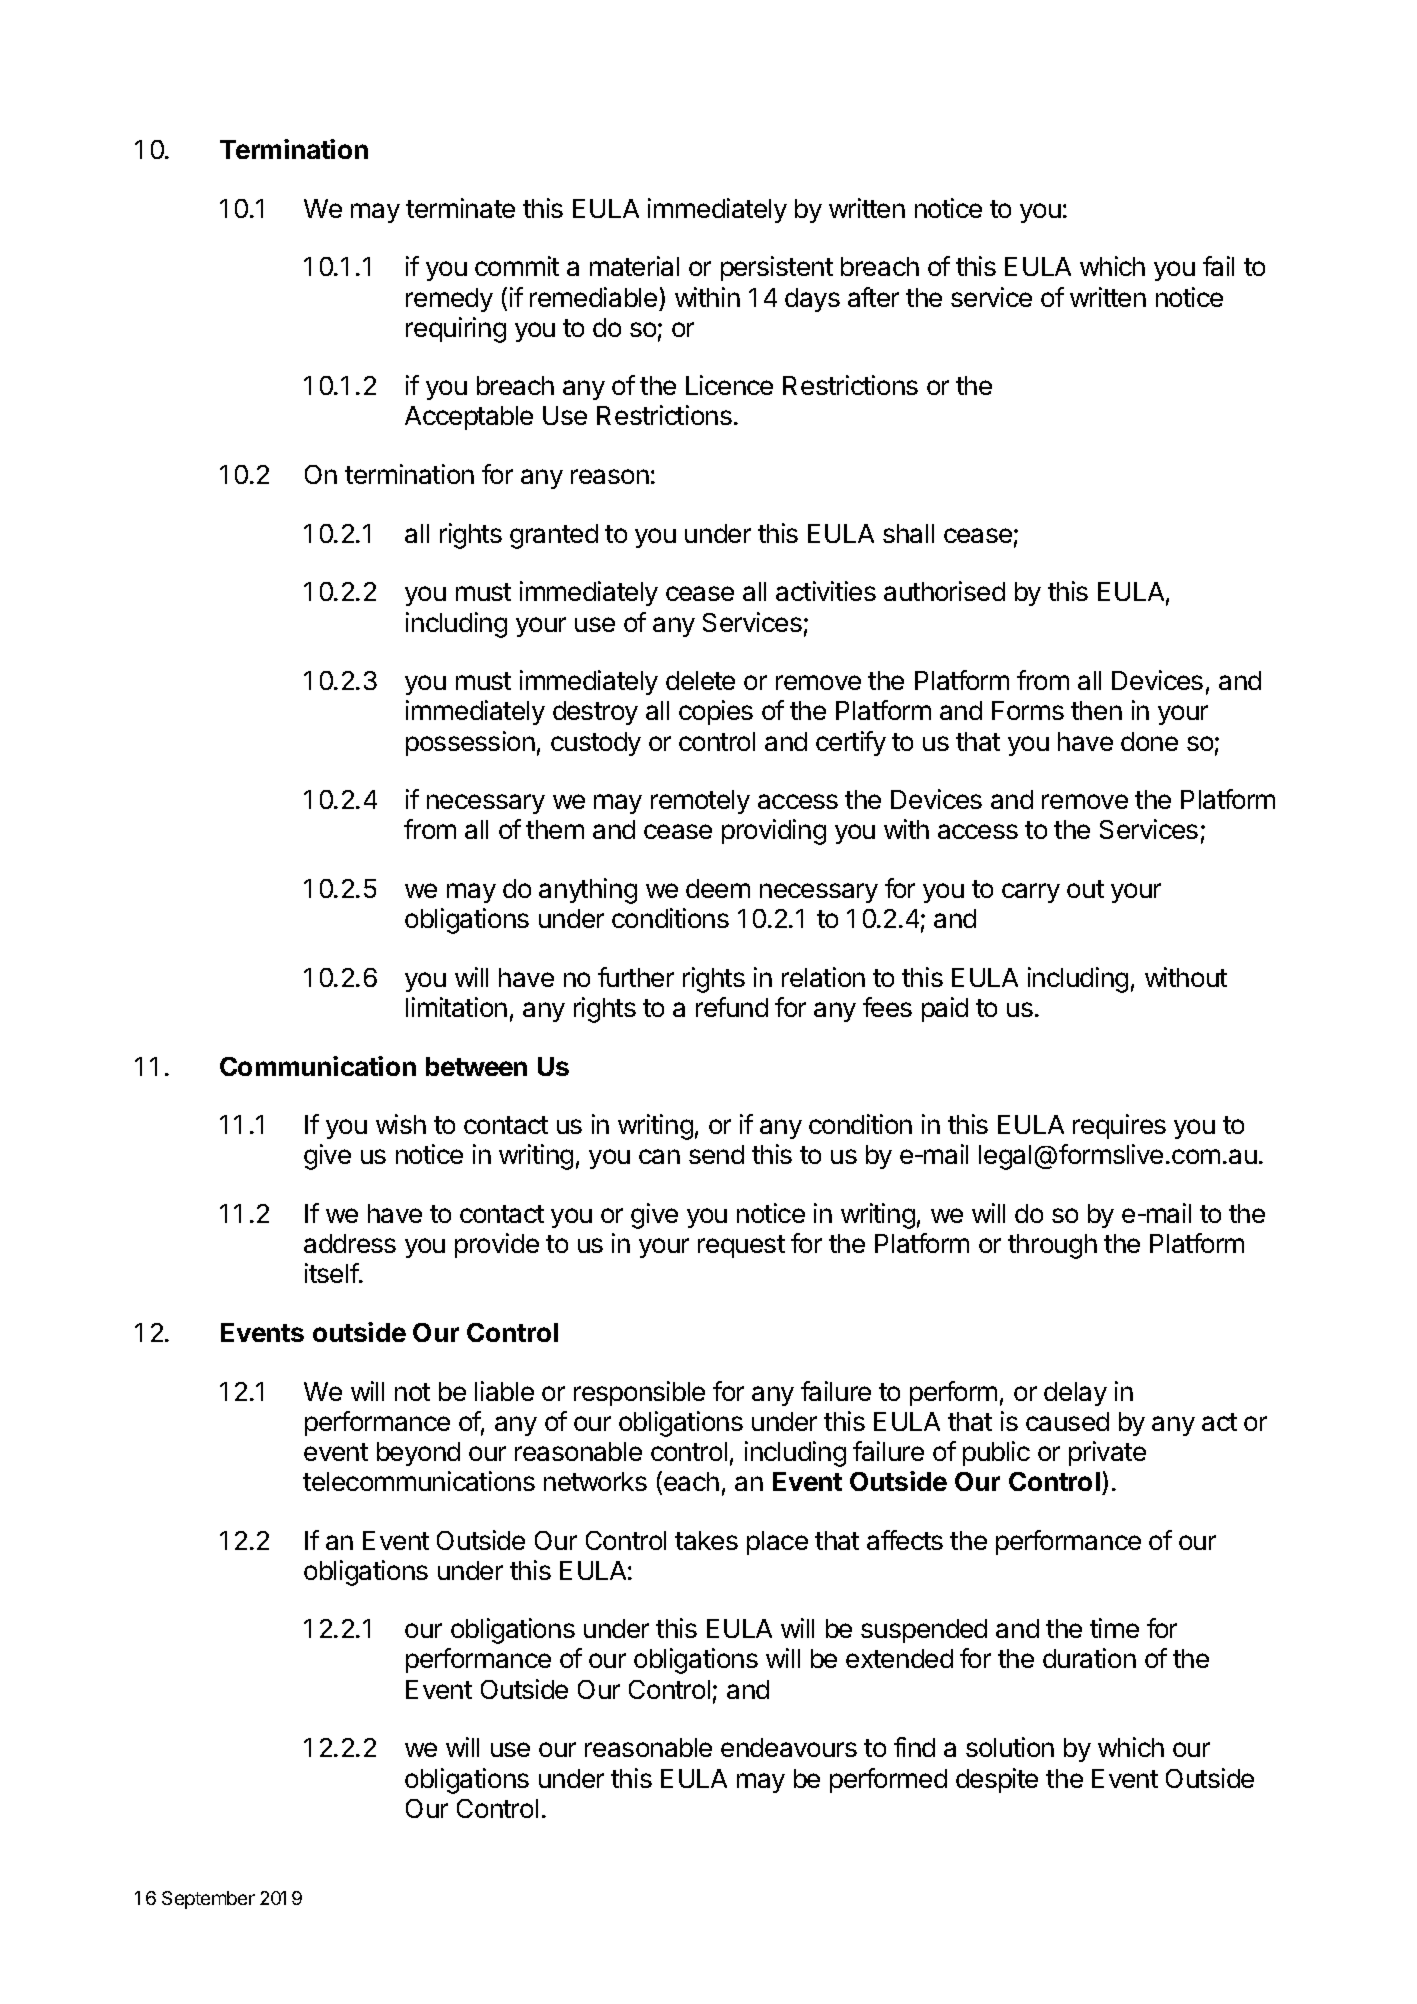 The width and height of the screenshot is (1417, 2004). I want to click on September, so click(208, 1900).
